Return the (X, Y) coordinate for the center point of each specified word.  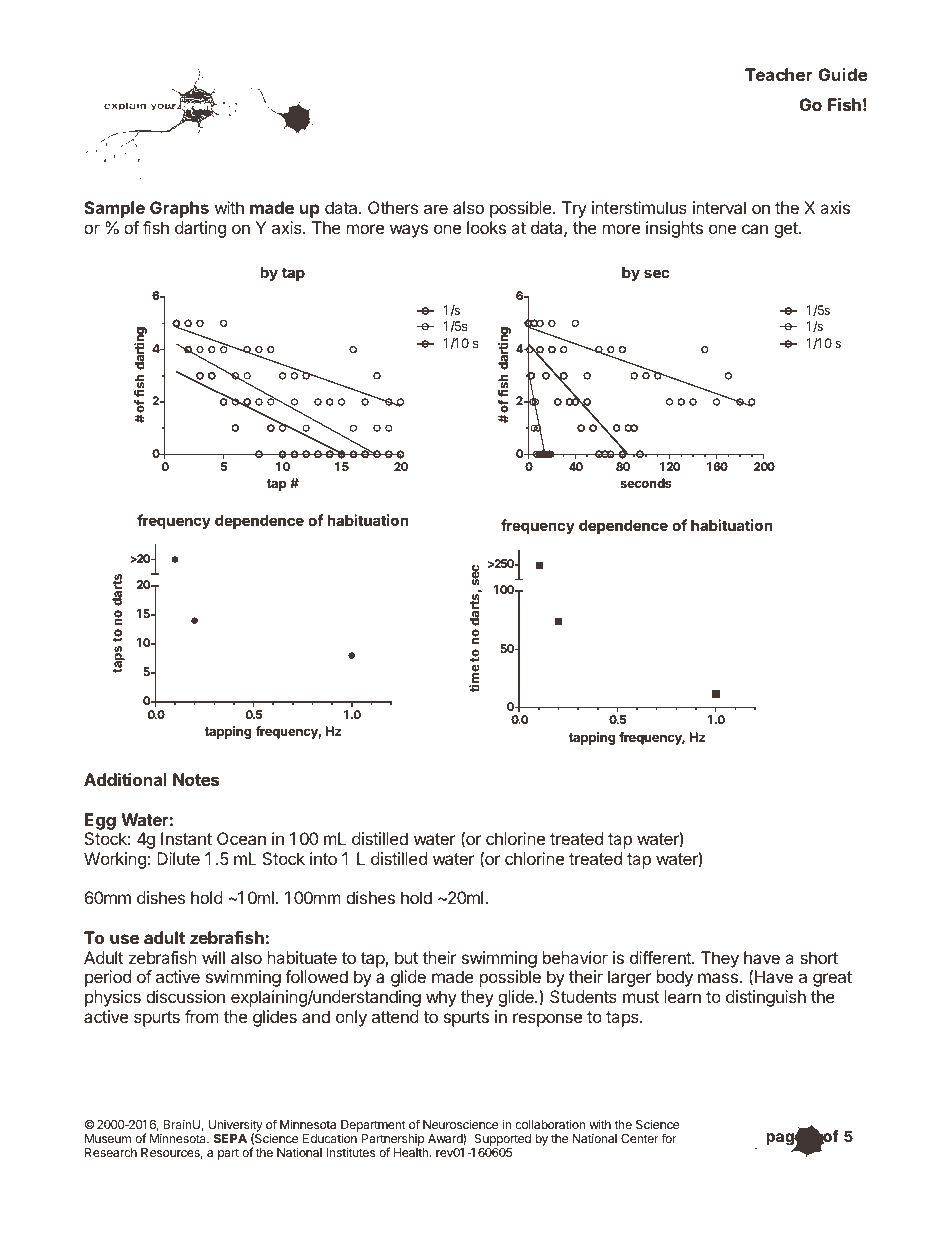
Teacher (779, 74)
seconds (646, 483)
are (436, 209)
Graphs (179, 209)
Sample (114, 209)
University (236, 1126)
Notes (196, 779)
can (755, 229)
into (323, 858)
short (819, 957)
